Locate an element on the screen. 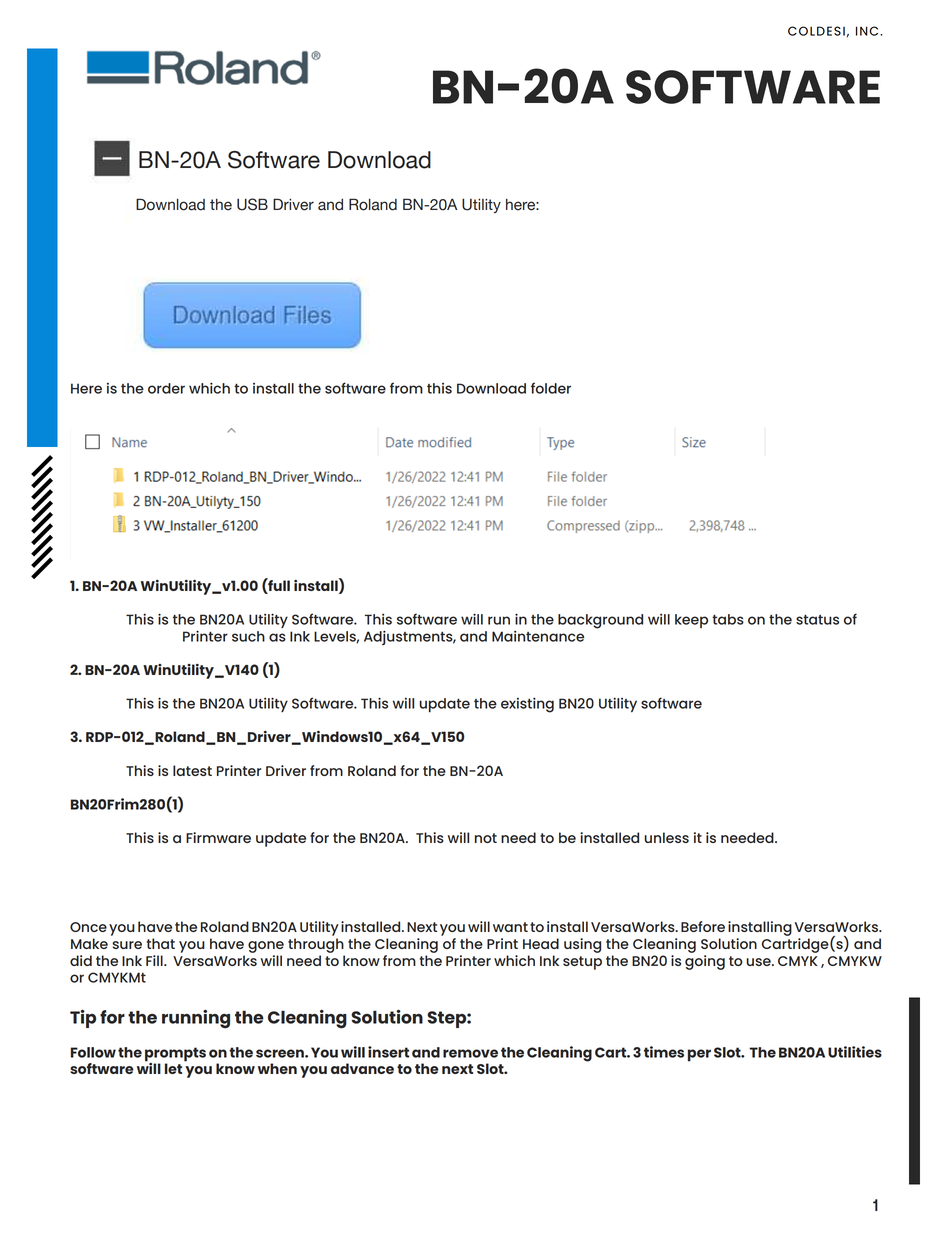  folder is located at coordinates (551, 388).
